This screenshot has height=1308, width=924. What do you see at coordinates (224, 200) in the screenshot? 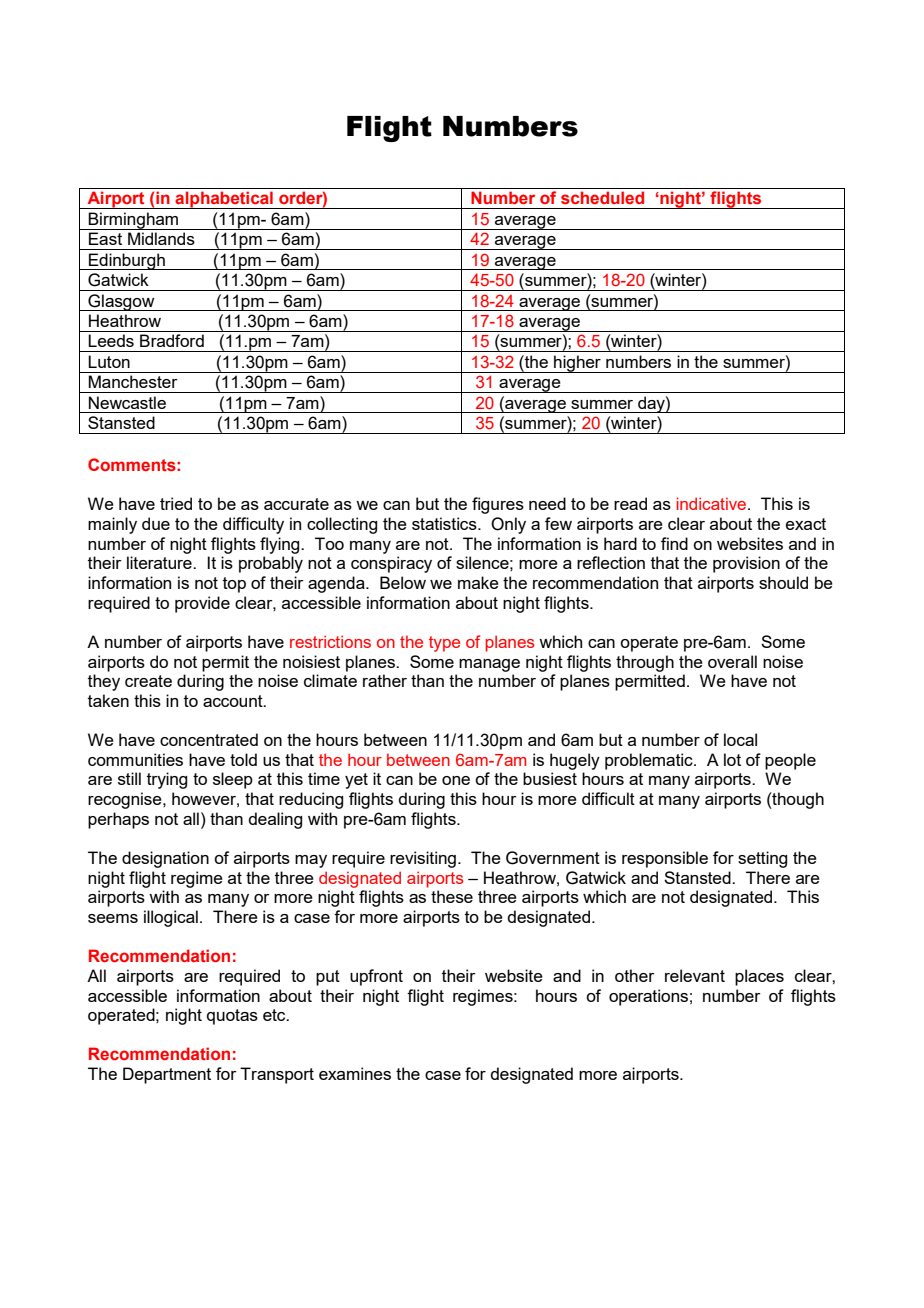
I see `alphabetical` at bounding box center [224, 200].
